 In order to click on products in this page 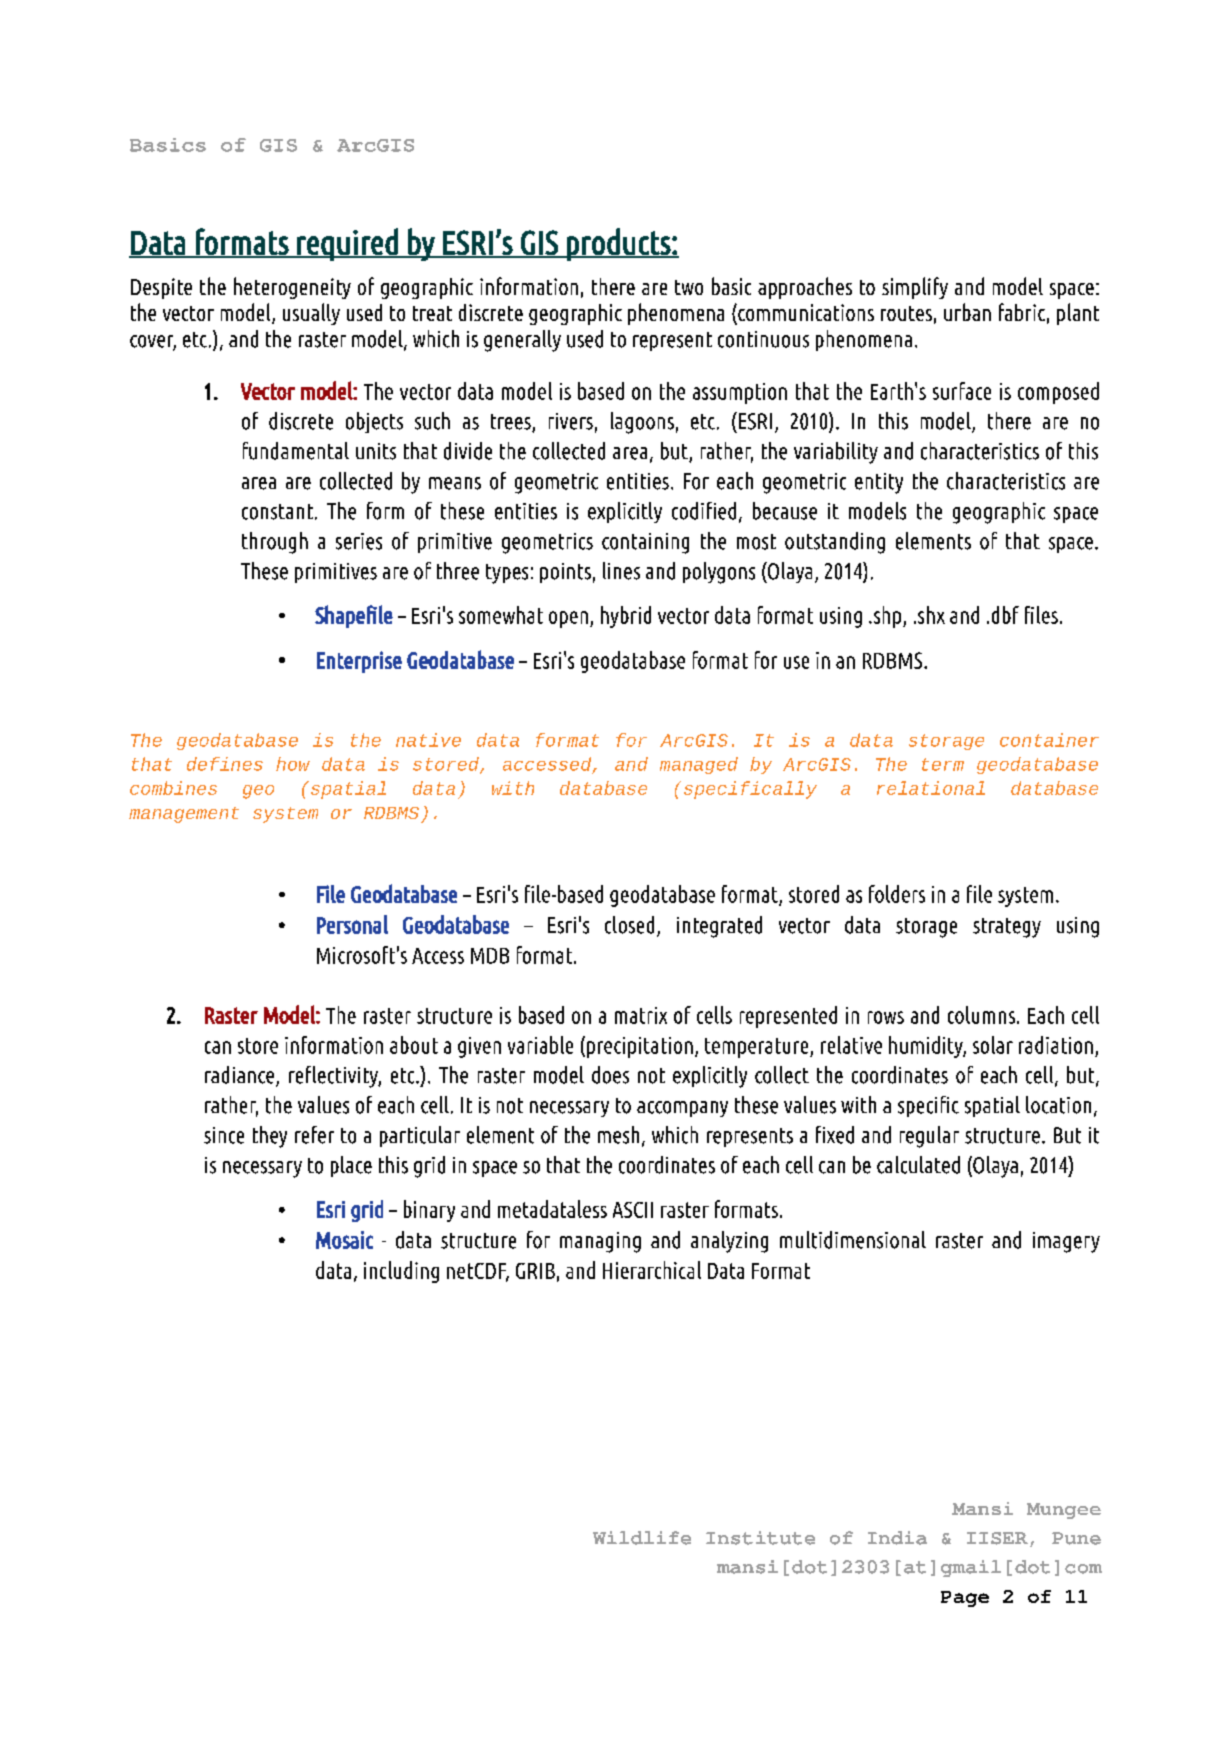, I will do `click(618, 244)`.
